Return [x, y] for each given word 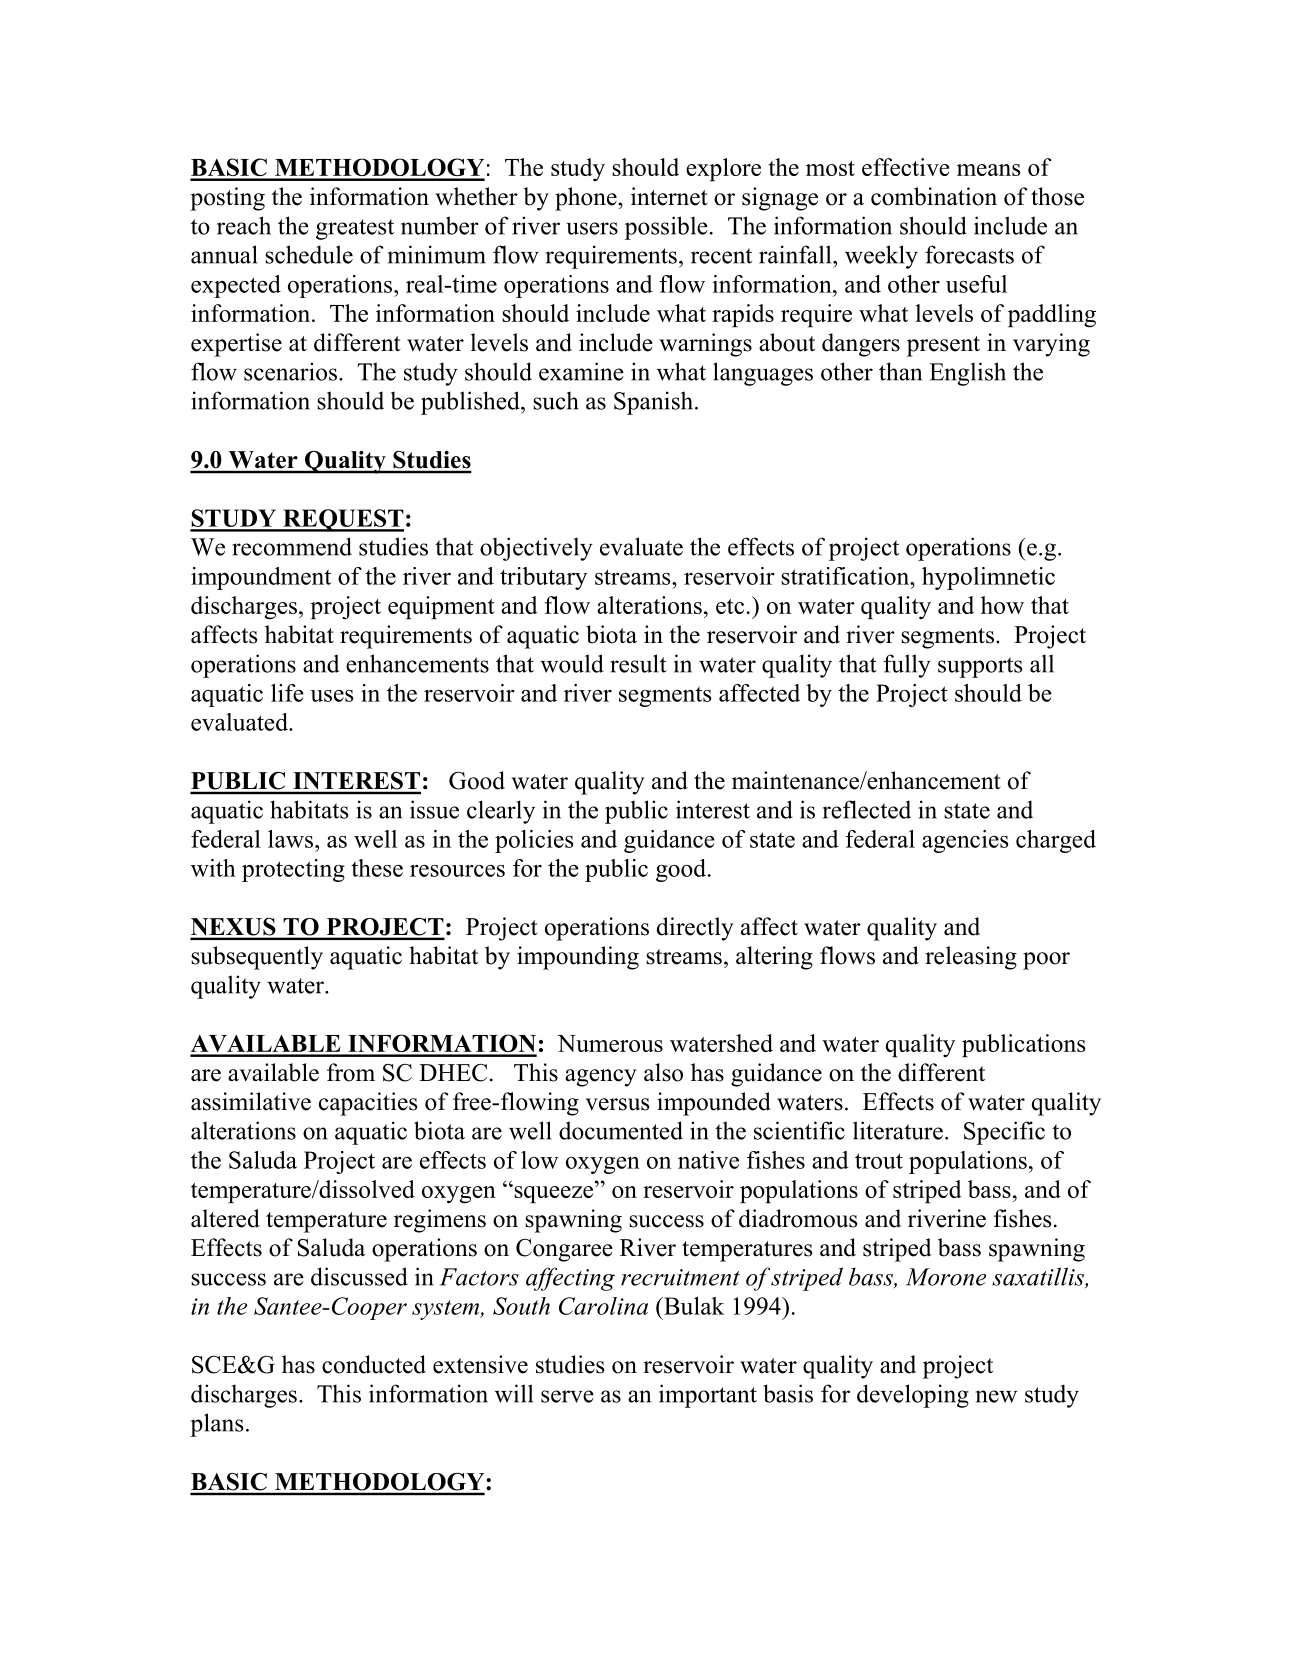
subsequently [257, 958]
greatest [355, 229]
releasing [971, 958]
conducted [374, 1364]
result [638, 663]
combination [934, 196]
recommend [292, 546]
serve [567, 1396]
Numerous [610, 1043]
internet [669, 196]
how [1002, 605]
